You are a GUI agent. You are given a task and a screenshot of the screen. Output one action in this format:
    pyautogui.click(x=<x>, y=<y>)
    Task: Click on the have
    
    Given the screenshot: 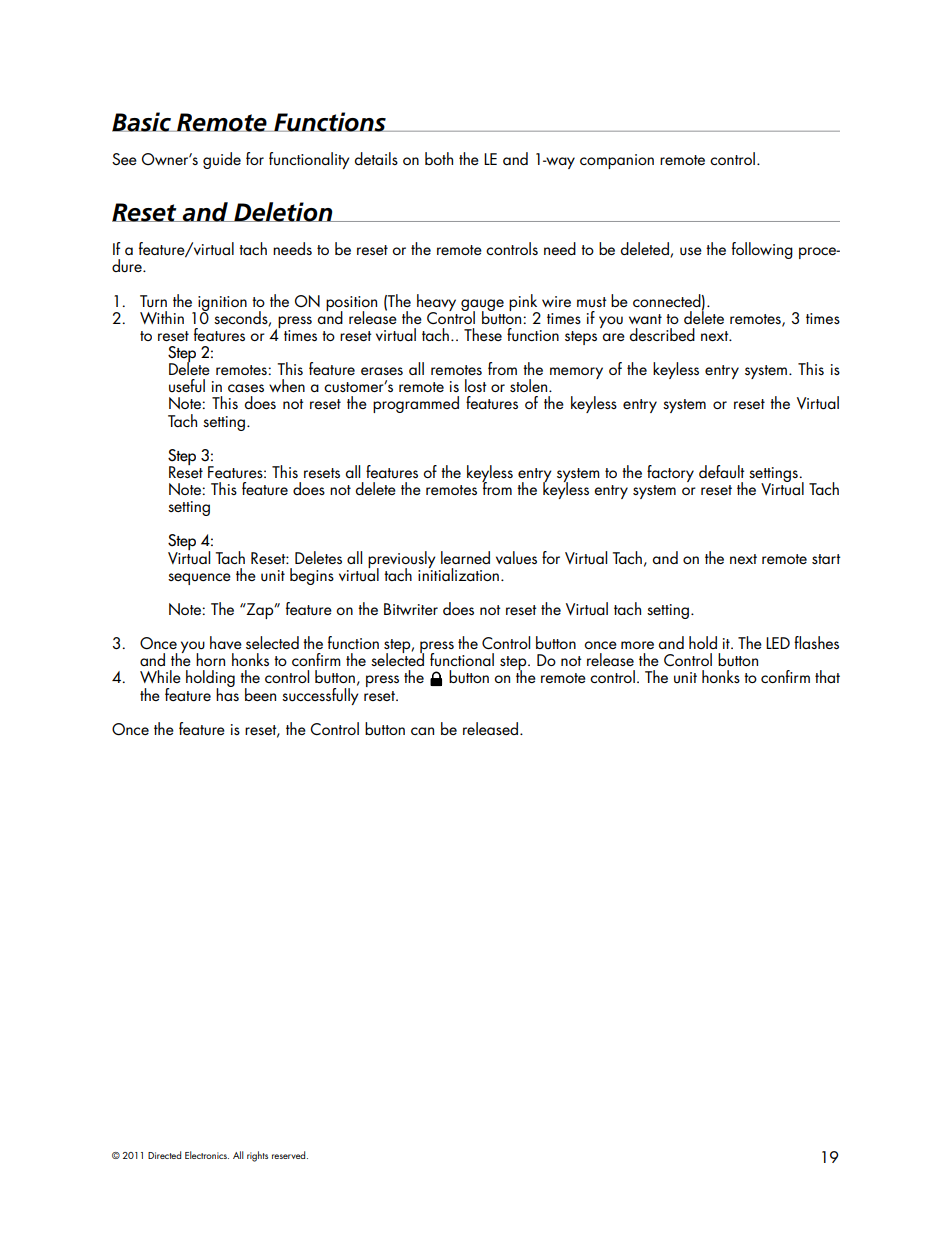 What is the action you would take?
    pyautogui.click(x=226, y=642)
